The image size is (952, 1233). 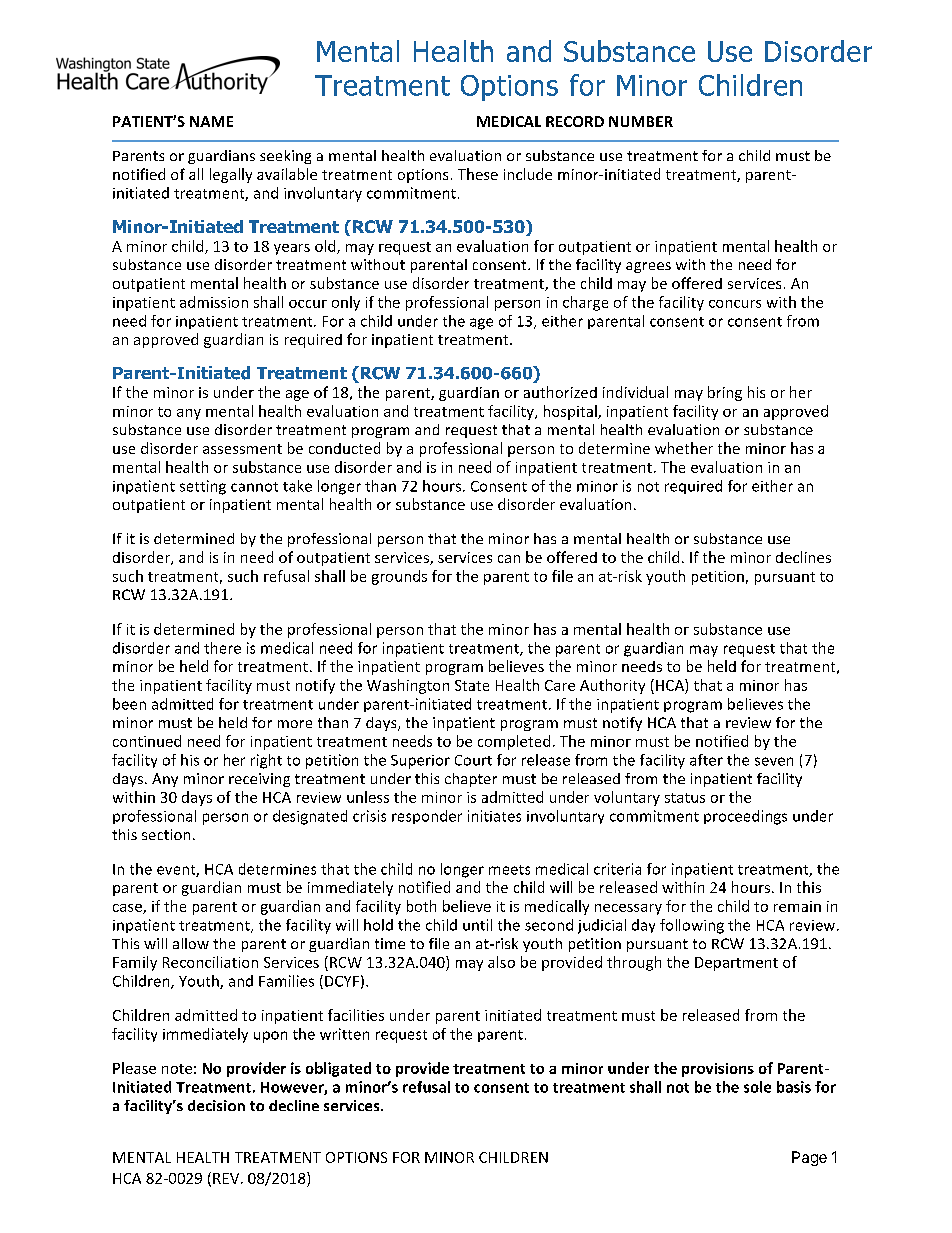 What do you see at coordinates (641, 121) in the screenshot?
I see `NUMBER` at bounding box center [641, 121].
